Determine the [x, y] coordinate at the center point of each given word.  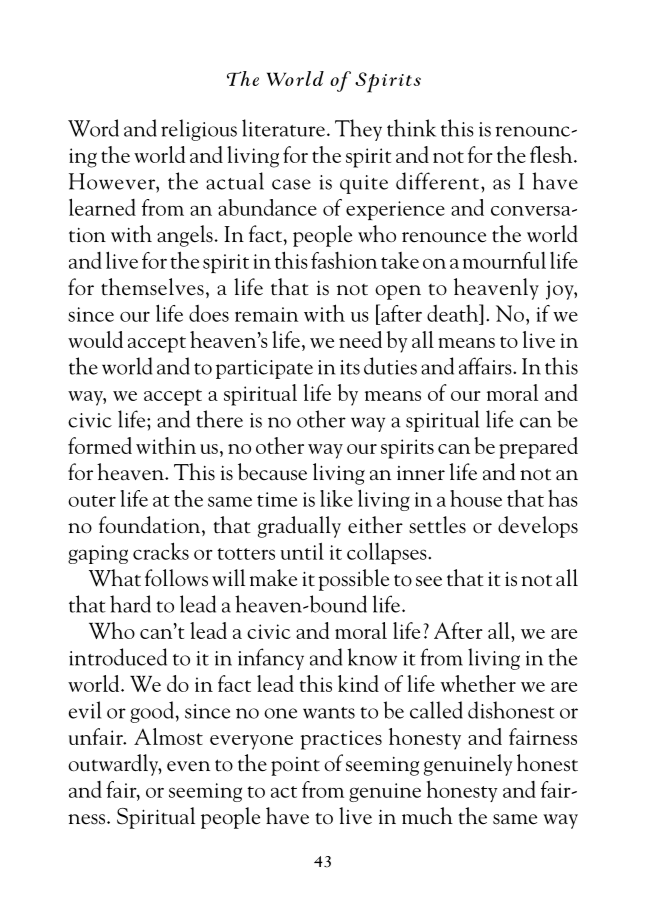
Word [93, 128]
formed [100, 445]
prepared [538, 448]
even [188, 766]
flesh [552, 154]
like [336, 498]
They [358, 130]
